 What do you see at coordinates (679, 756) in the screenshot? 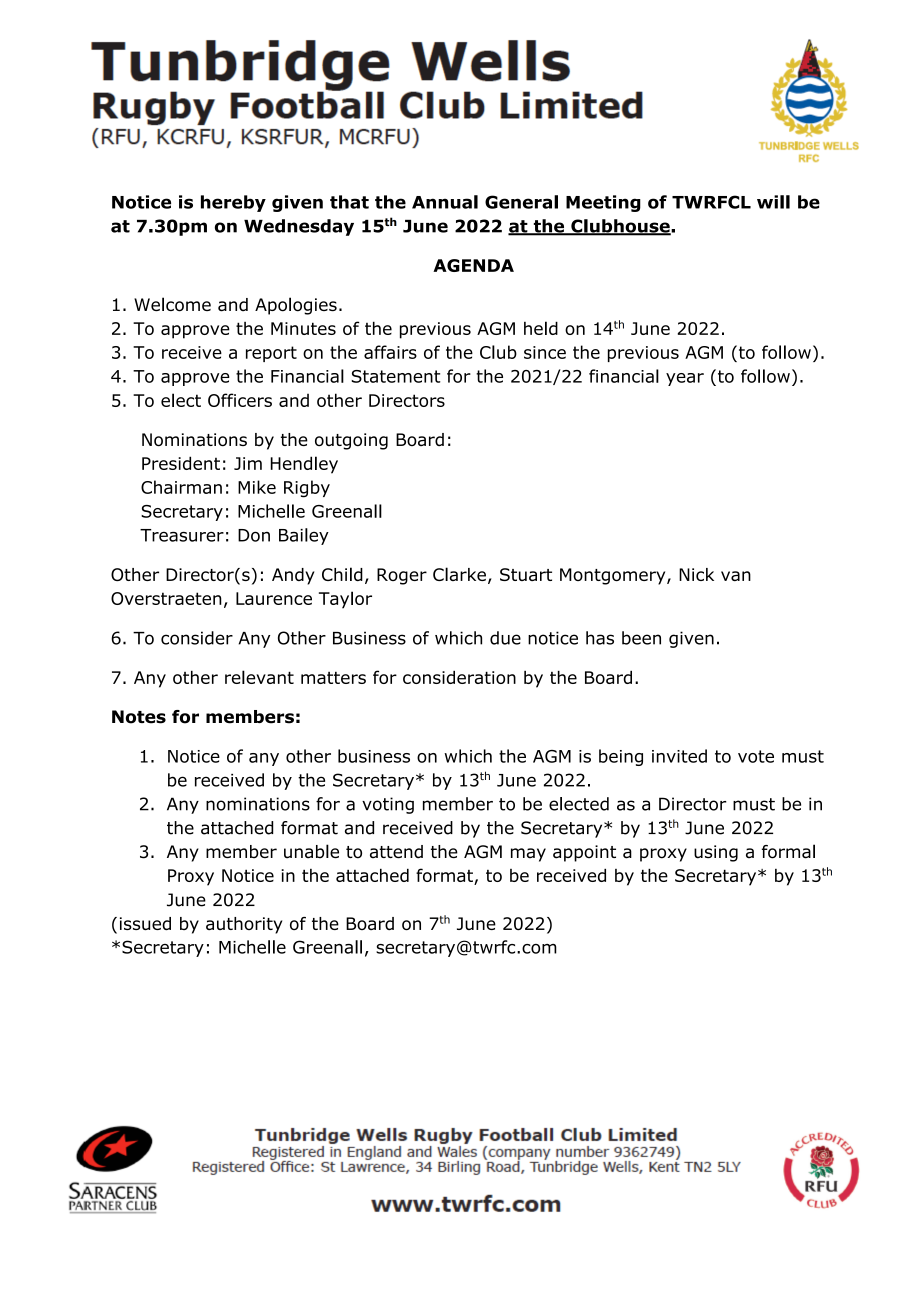
I see `invited` at bounding box center [679, 756].
